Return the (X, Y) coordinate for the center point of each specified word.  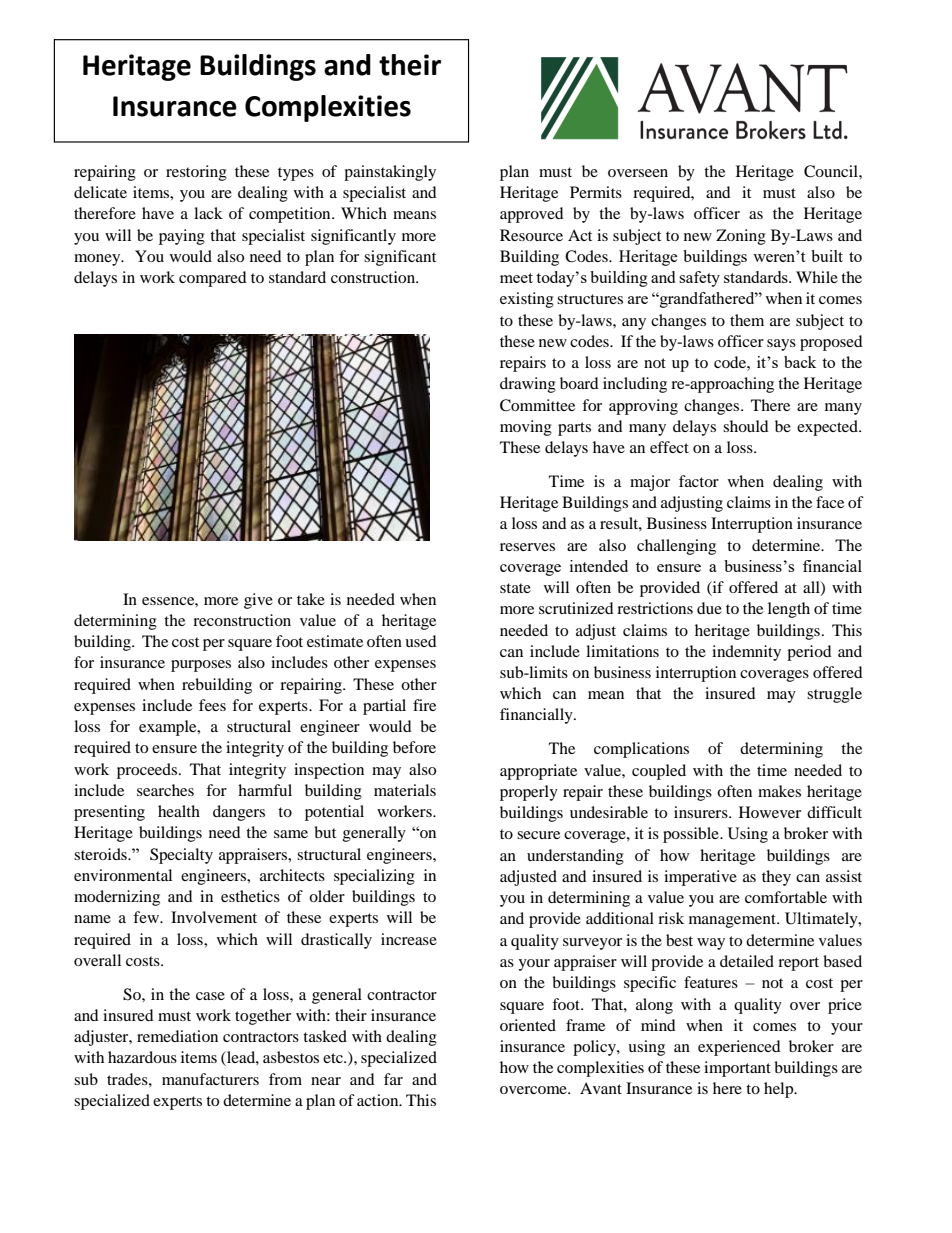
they (776, 878)
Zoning (741, 237)
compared (213, 279)
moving (526, 428)
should (746, 426)
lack (208, 213)
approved (532, 215)
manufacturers (210, 1079)
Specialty (181, 856)
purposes (201, 666)
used (421, 641)
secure (538, 835)
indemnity (746, 653)
